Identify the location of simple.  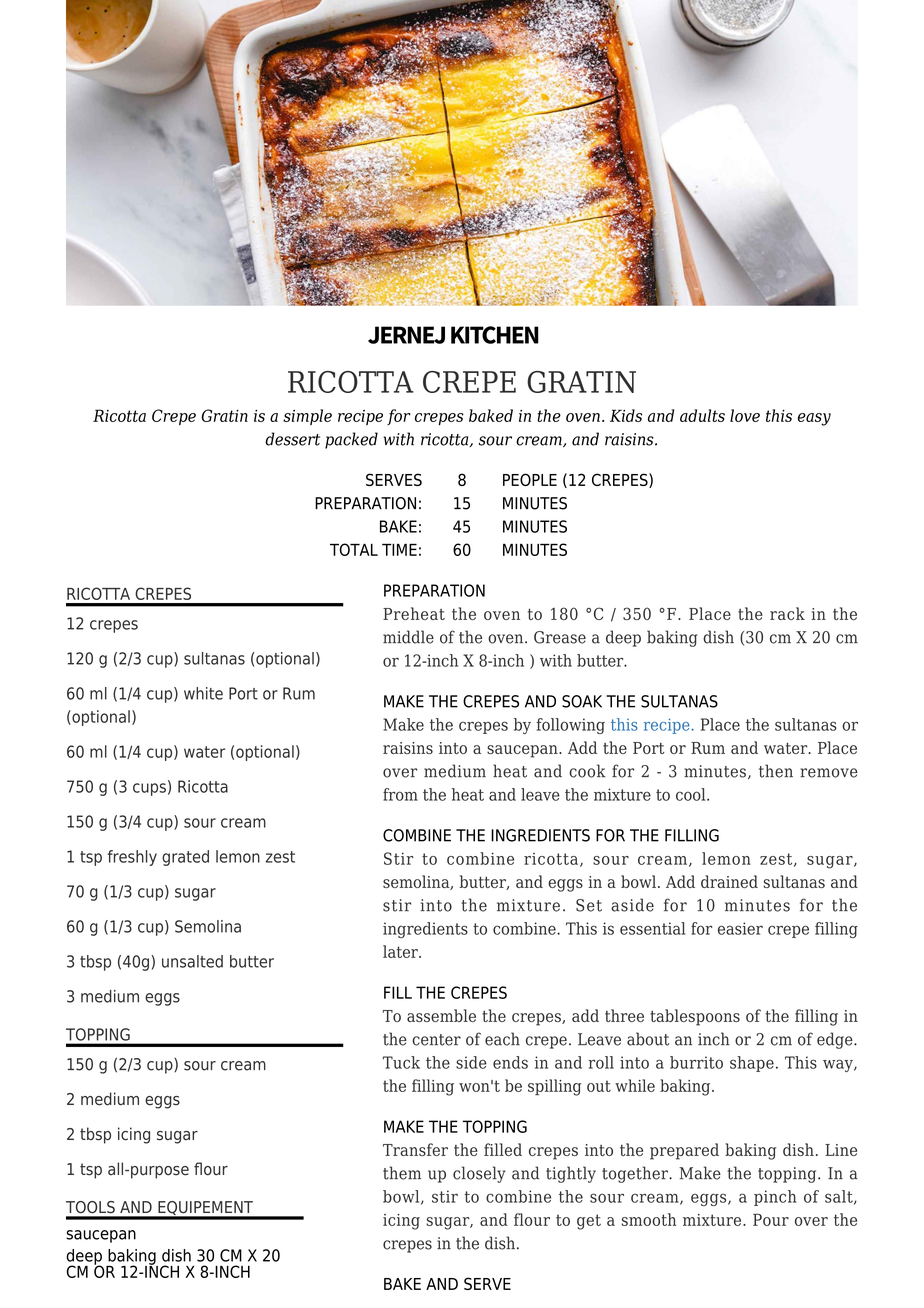
(307, 417).
